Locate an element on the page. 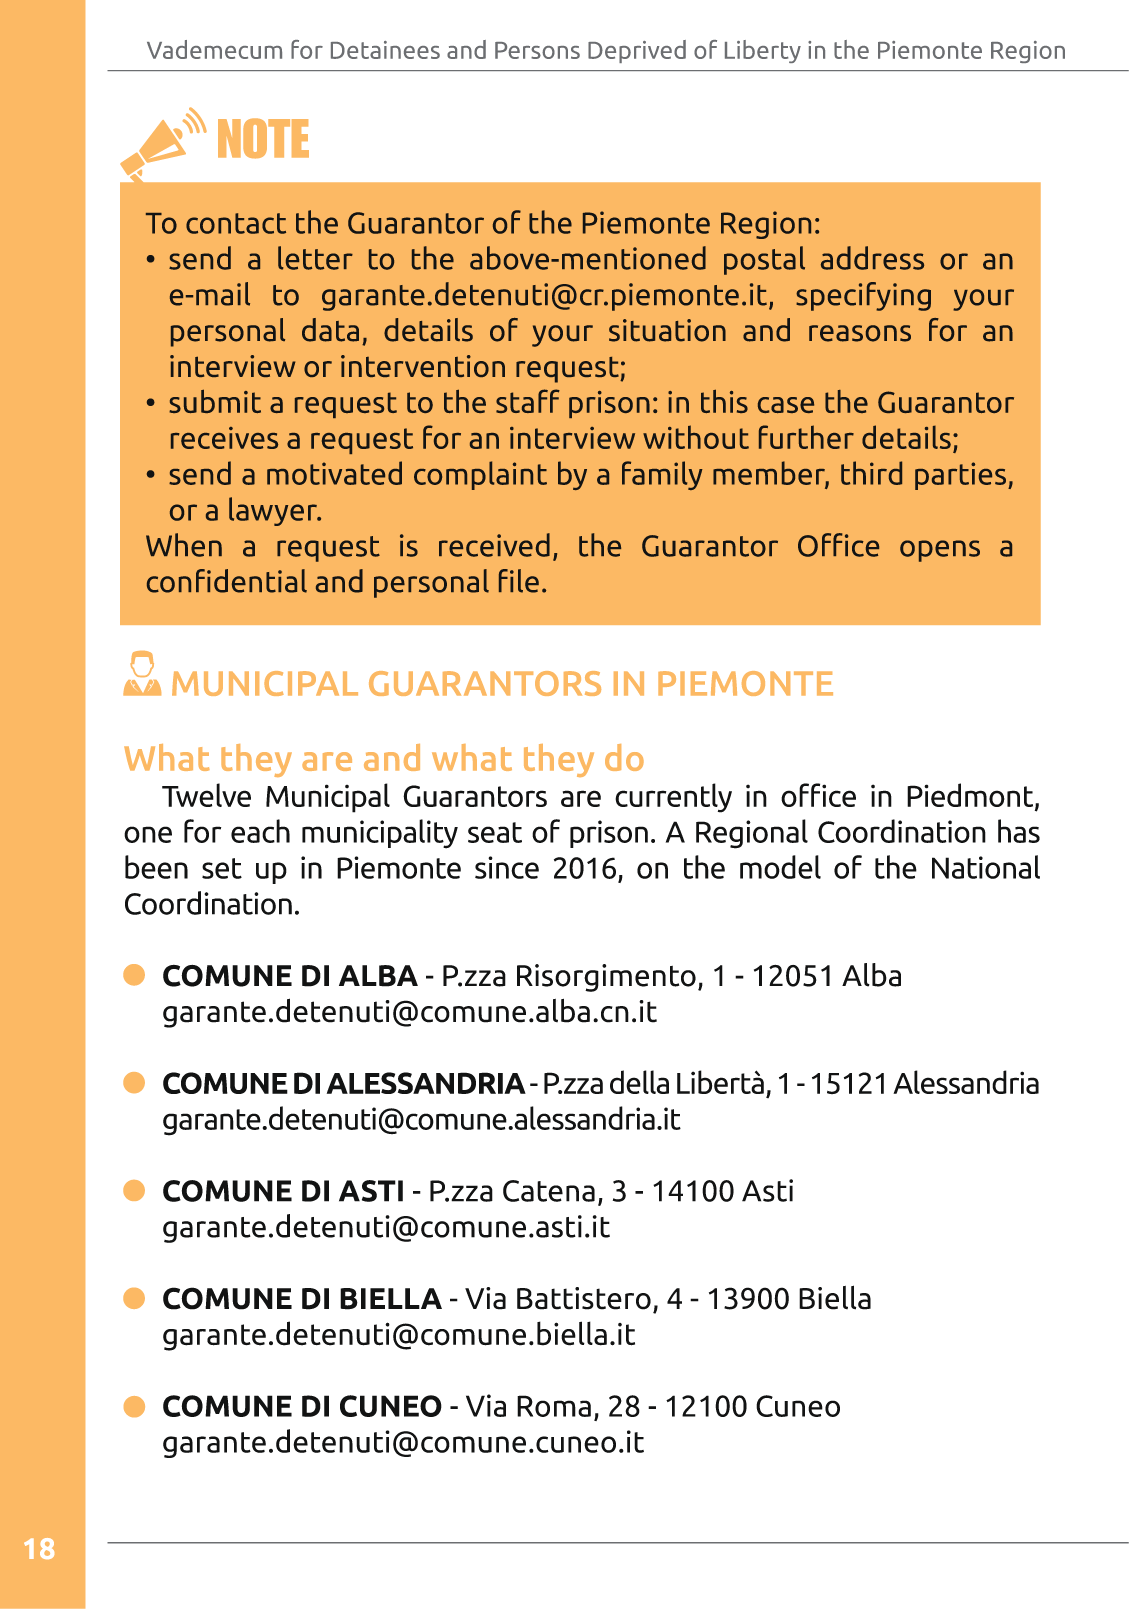 The image size is (1132, 1609). Liberty is located at coordinates (763, 51).
